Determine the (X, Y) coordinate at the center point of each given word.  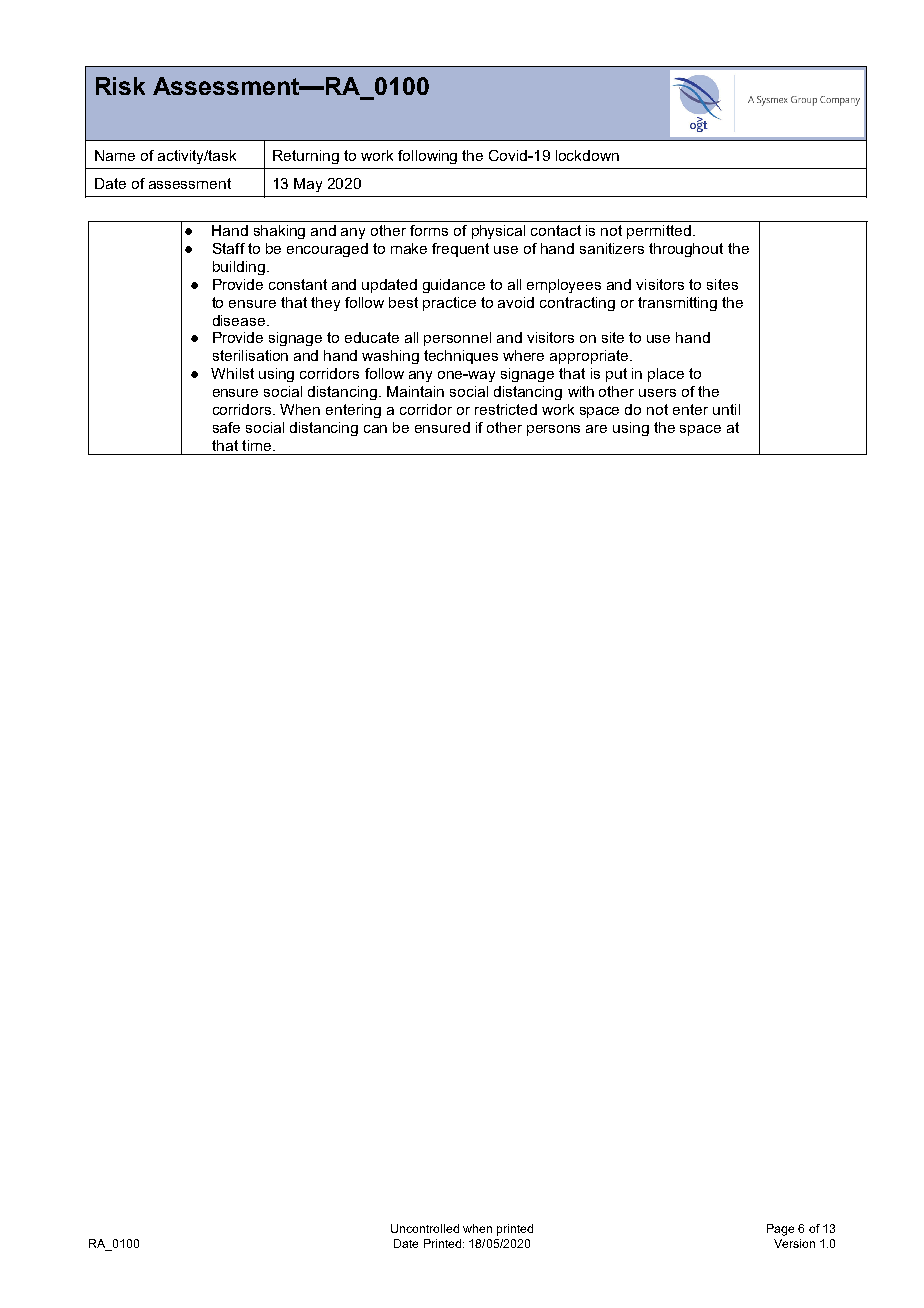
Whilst (232, 373)
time (256, 445)
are (596, 429)
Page (780, 1230)
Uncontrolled (425, 1228)
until (726, 409)
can (375, 429)
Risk (120, 86)
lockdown (587, 155)
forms (429, 230)
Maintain (415, 391)
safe (226, 427)
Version (794, 1243)
